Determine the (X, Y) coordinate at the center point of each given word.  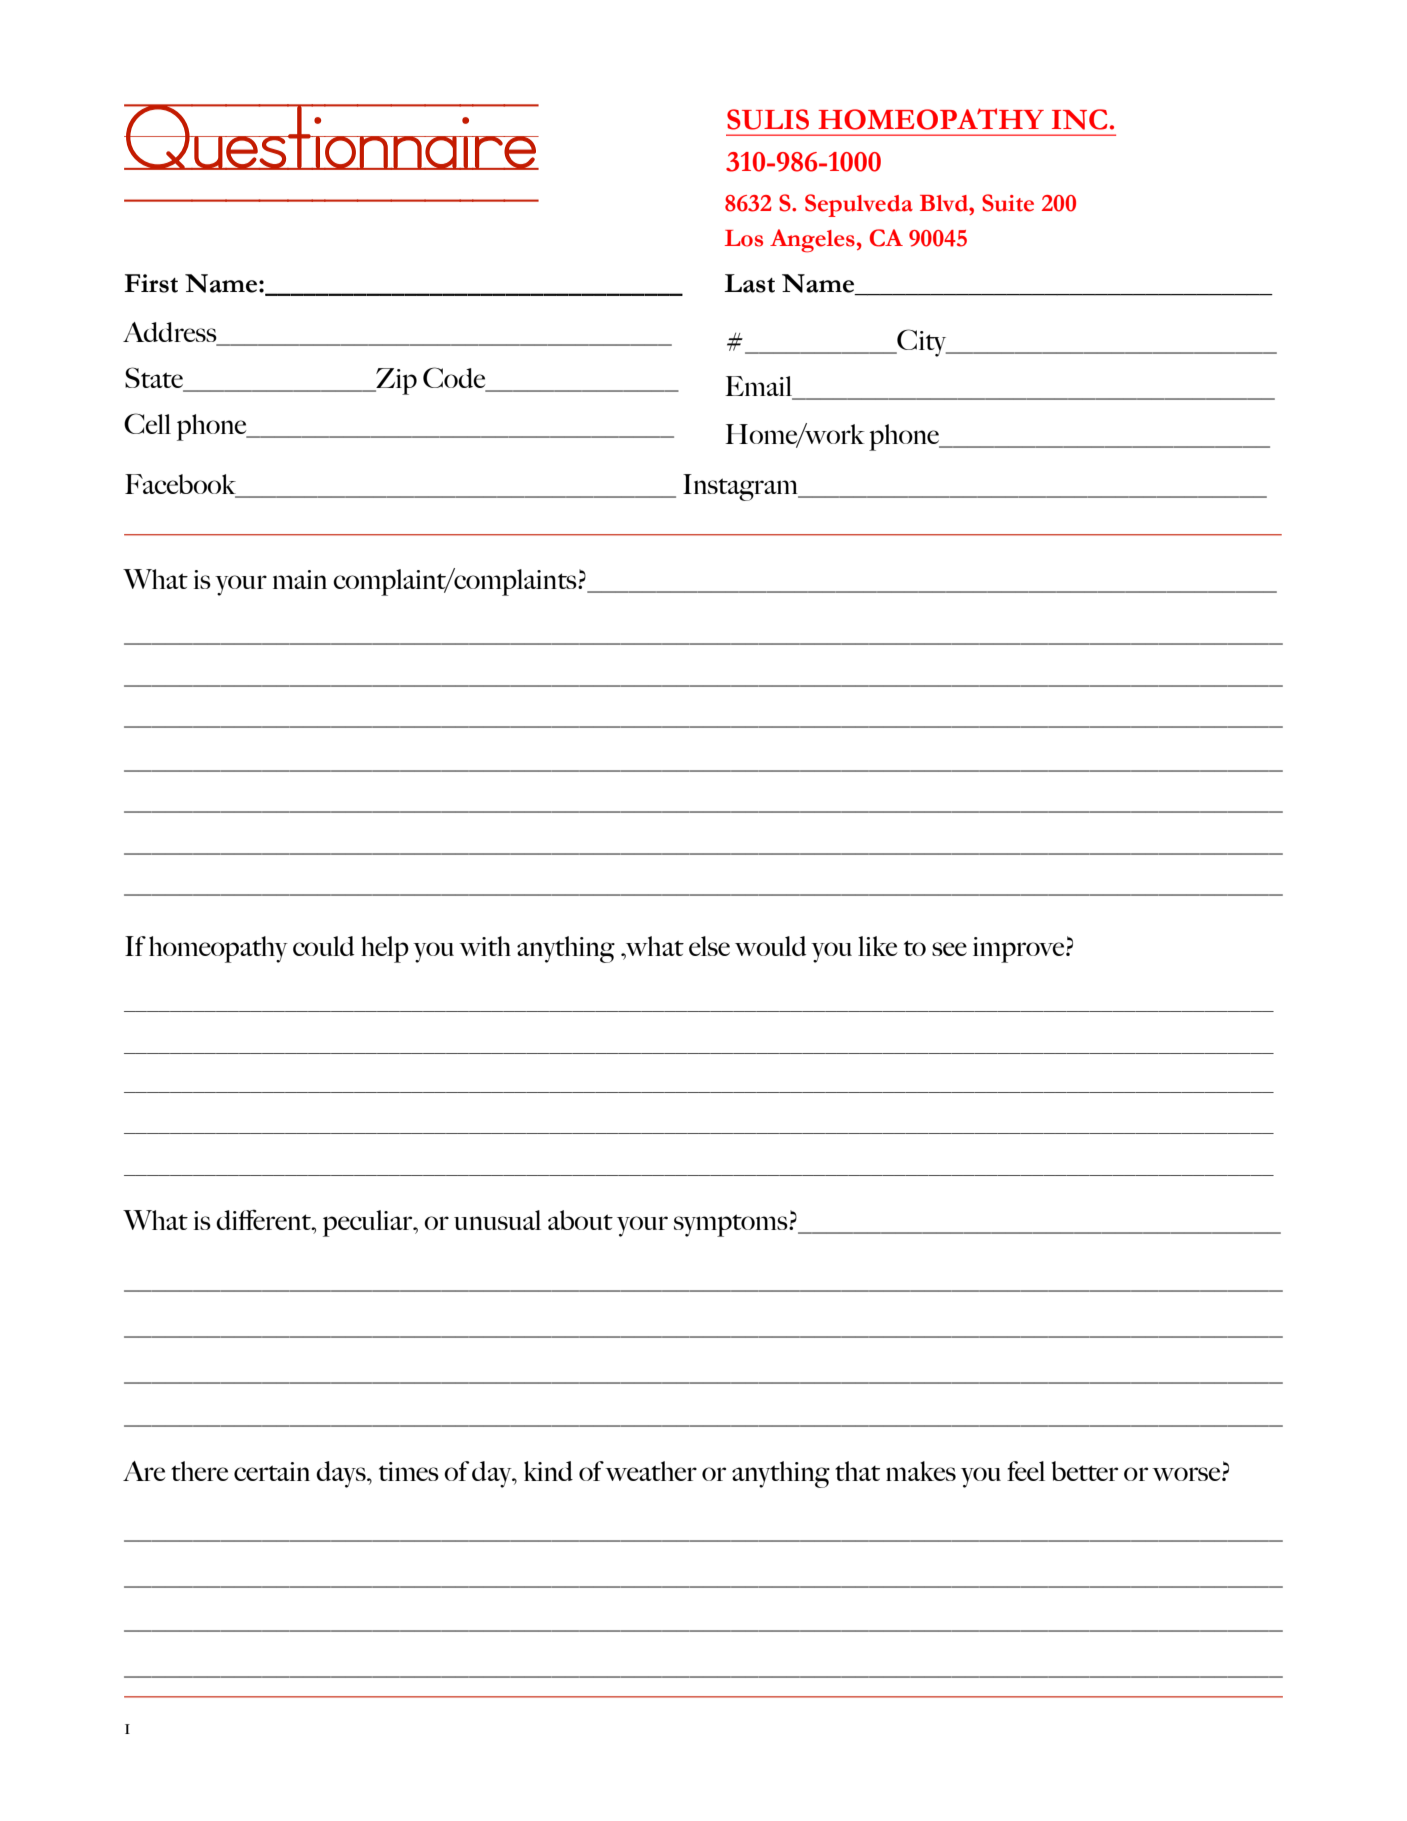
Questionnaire (331, 153)
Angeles (812, 241)
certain (272, 1471)
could (323, 946)
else (709, 946)
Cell (147, 423)
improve (1020, 950)
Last (749, 283)
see (949, 949)
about (580, 1220)
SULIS (768, 119)
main (300, 579)
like (877, 946)
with (485, 946)
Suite (1008, 203)
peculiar (369, 1223)
